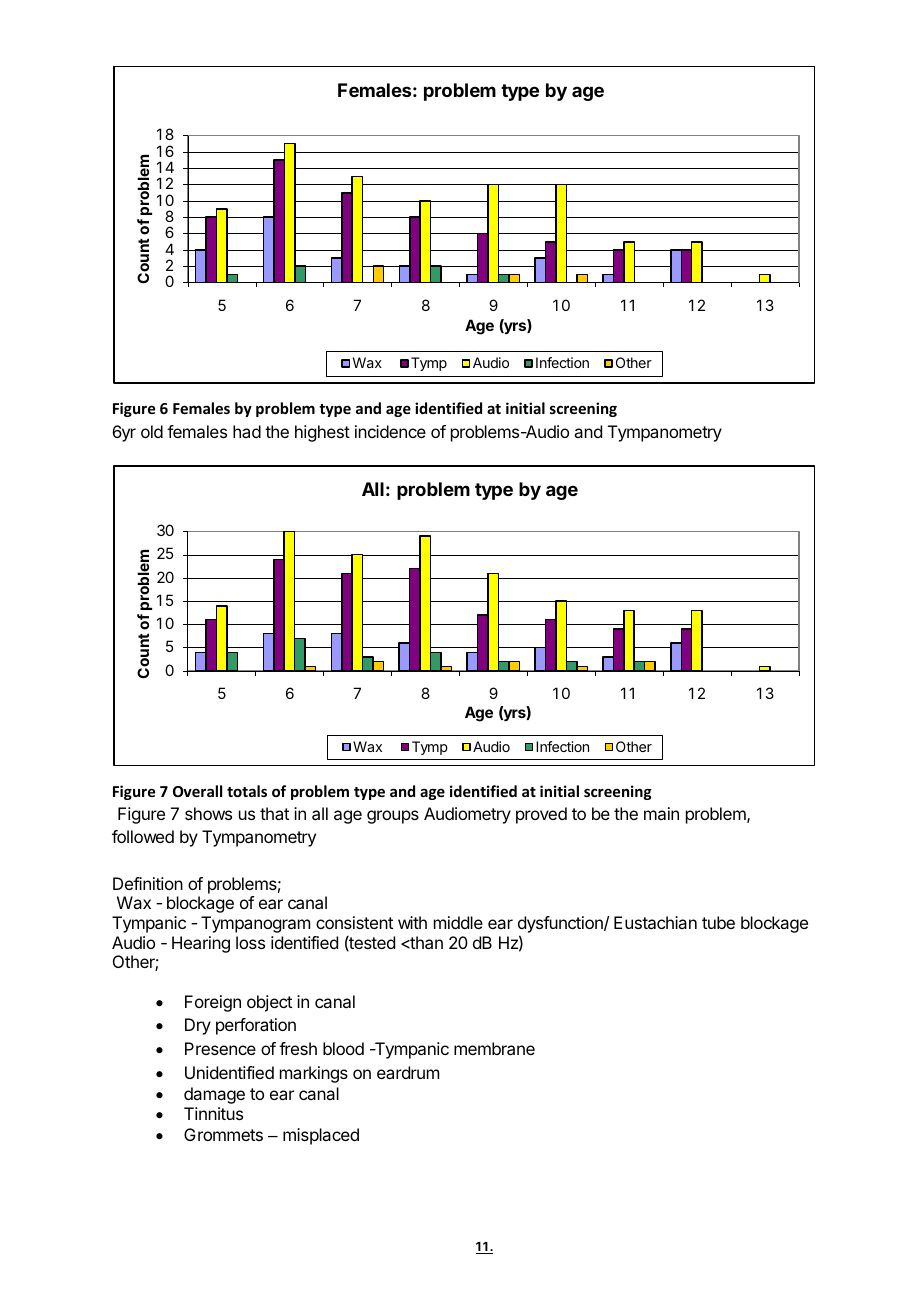 The width and height of the screenshot is (924, 1308). What do you see at coordinates (393, 817) in the screenshot?
I see `groups` at bounding box center [393, 817].
